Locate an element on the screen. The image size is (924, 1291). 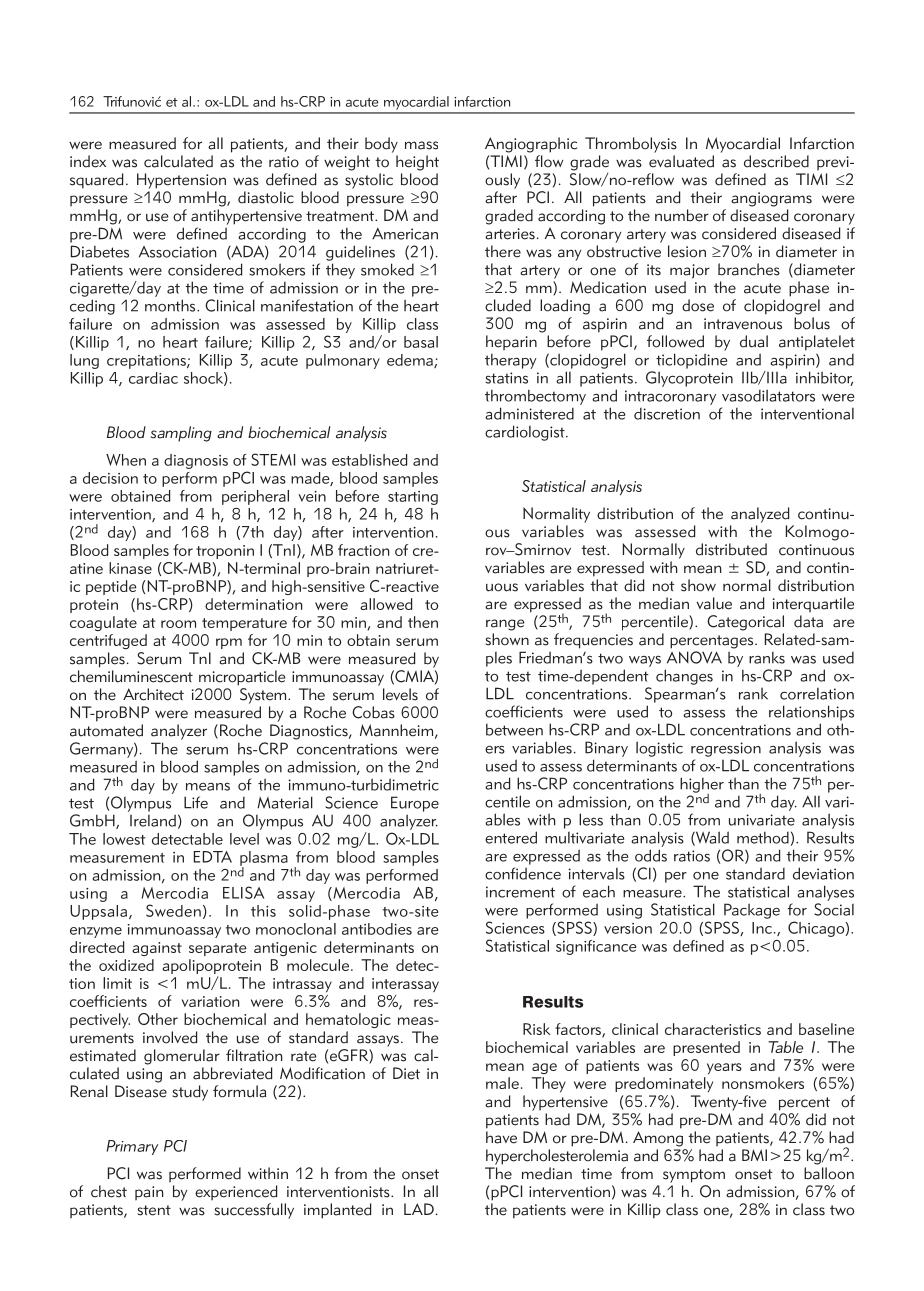
described is located at coordinates (776, 161).
